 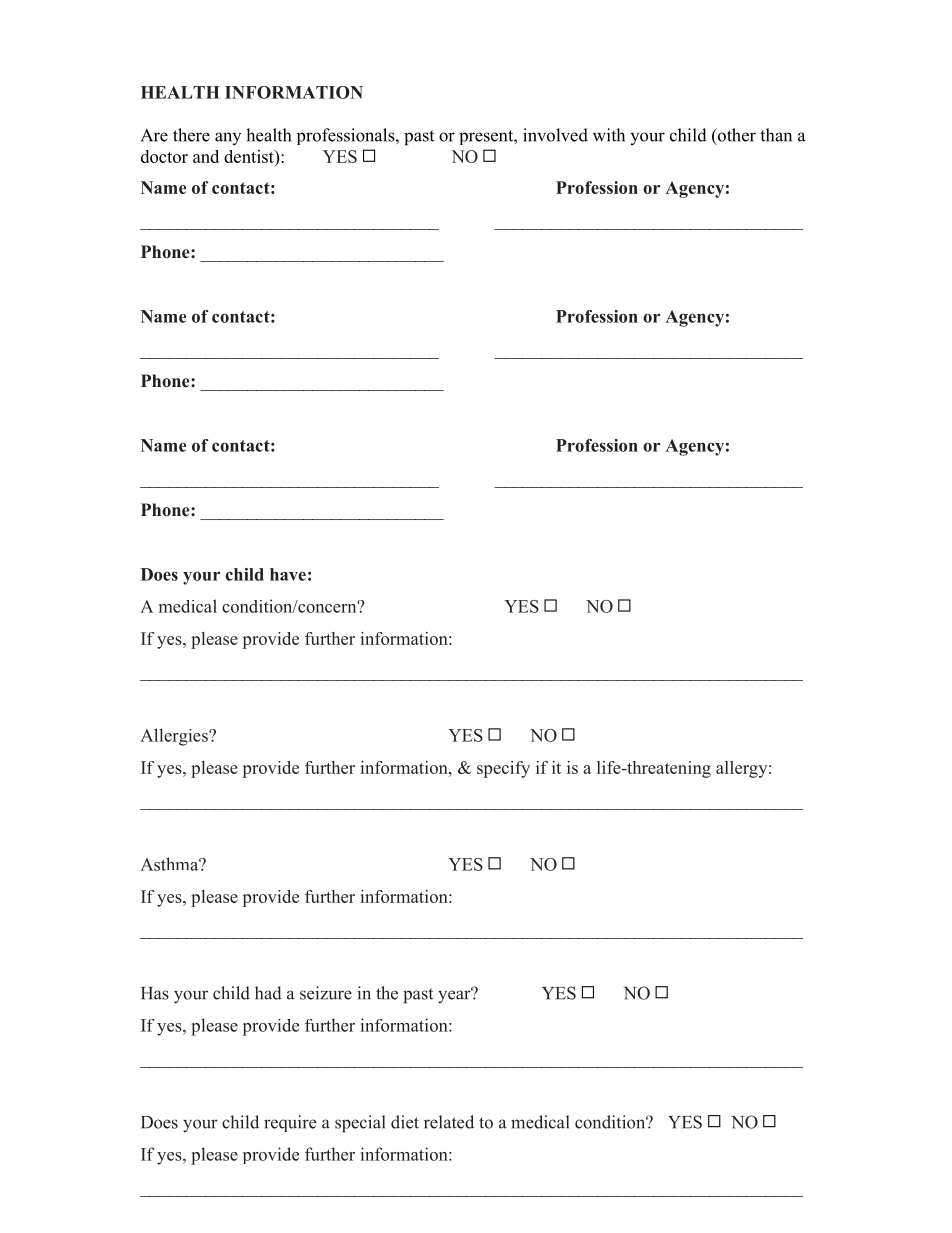 I want to click on specify, so click(x=503, y=769).
